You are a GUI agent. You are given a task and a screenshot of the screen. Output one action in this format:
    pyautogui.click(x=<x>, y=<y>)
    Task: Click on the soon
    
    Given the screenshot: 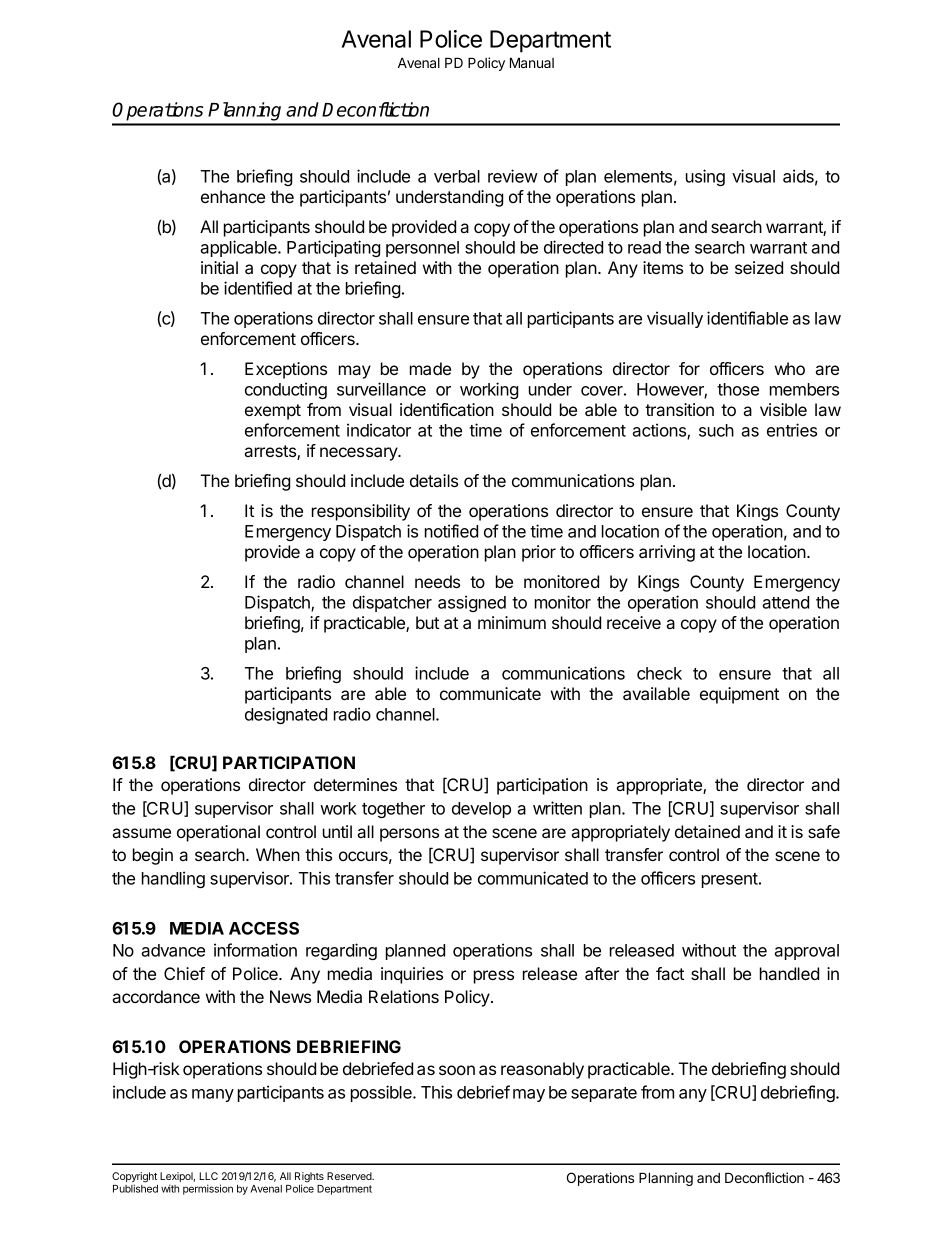 What is the action you would take?
    pyautogui.click(x=457, y=1070)
